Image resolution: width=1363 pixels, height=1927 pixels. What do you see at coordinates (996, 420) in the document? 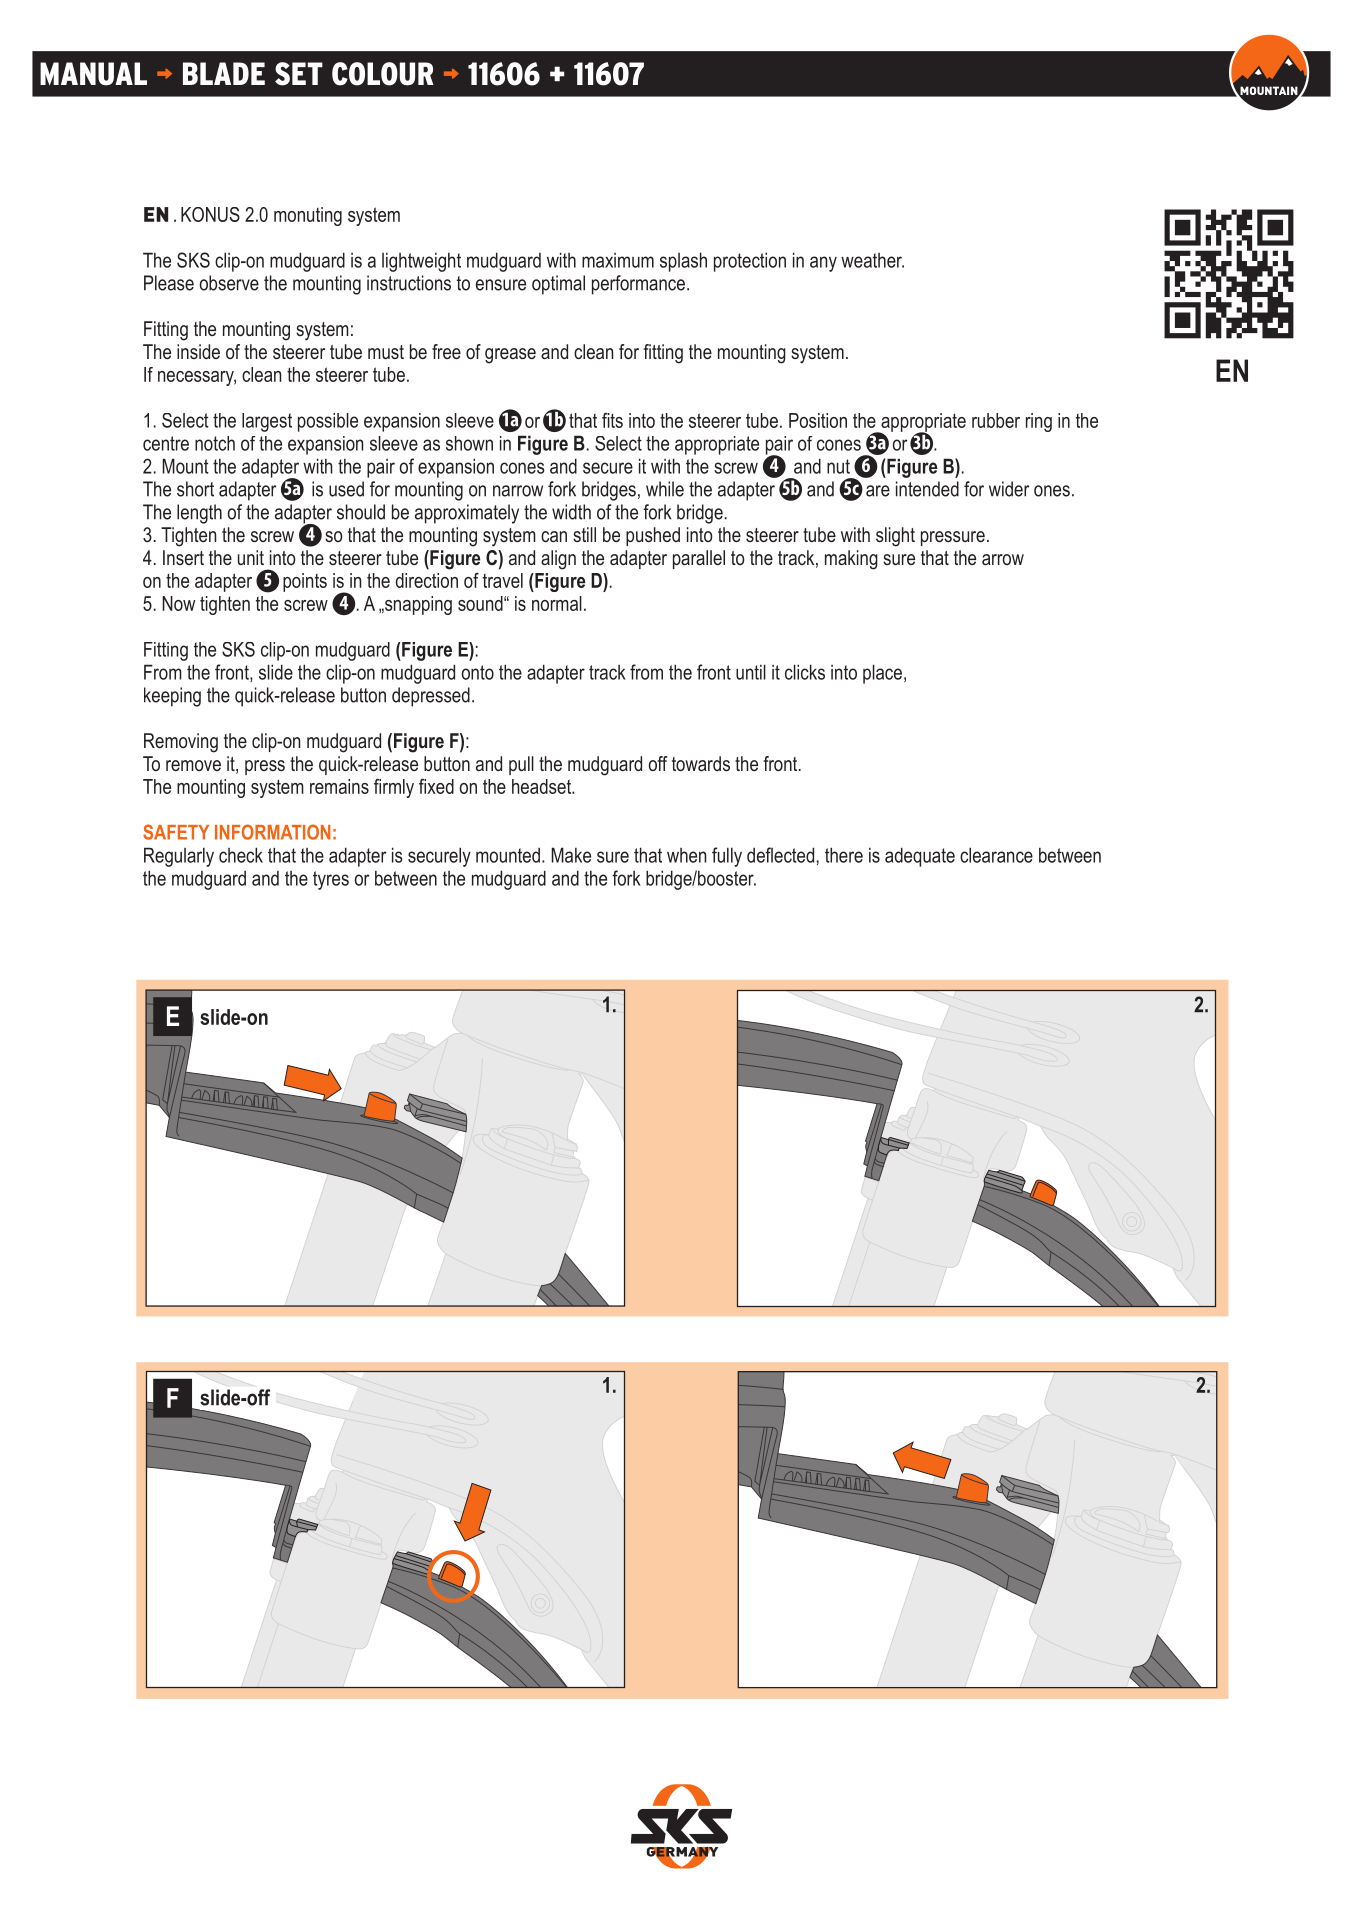
I see `rubber` at bounding box center [996, 420].
